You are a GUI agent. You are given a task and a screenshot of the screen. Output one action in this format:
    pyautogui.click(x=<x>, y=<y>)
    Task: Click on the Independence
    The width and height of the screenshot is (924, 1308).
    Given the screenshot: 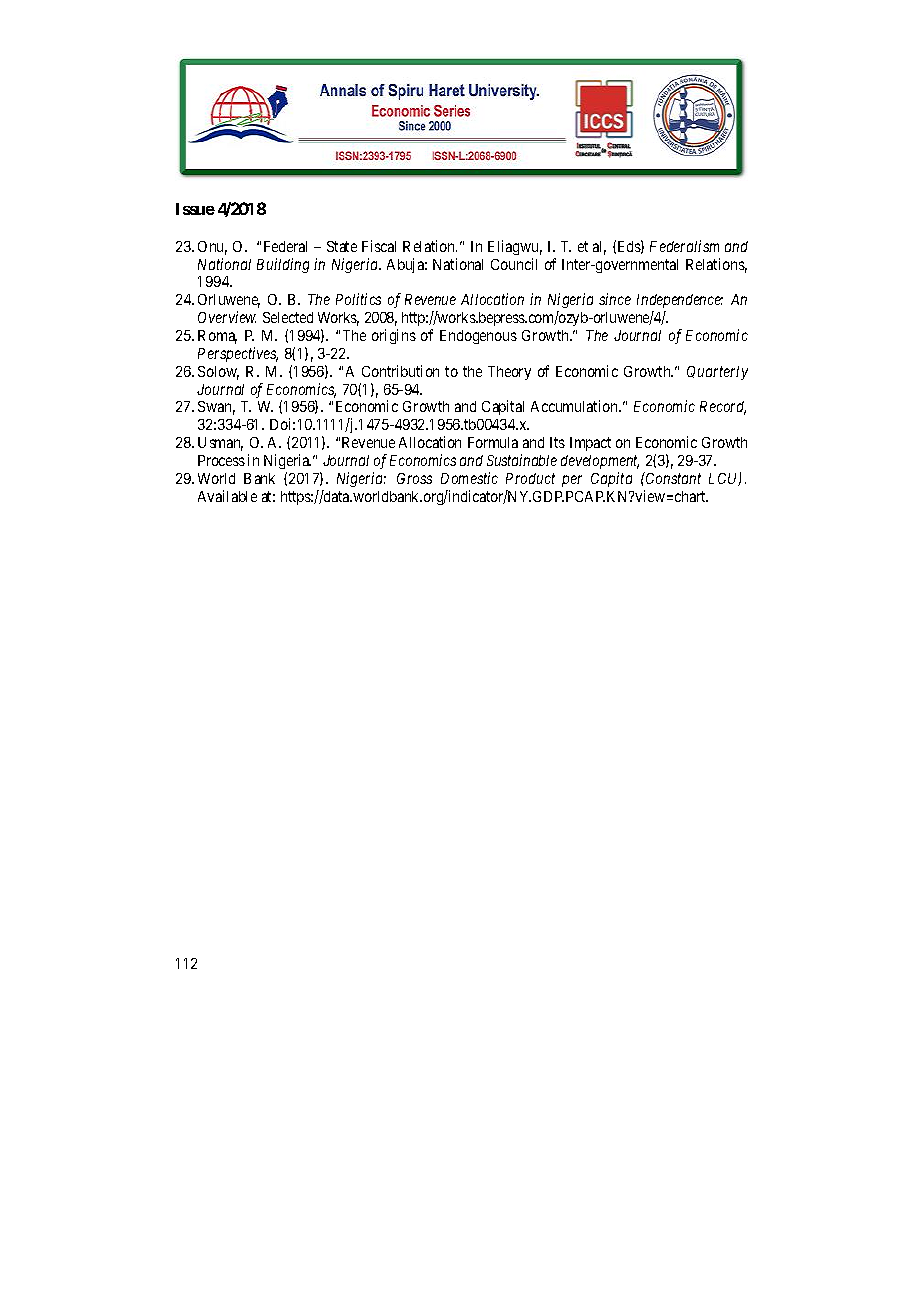 What is the action you would take?
    pyautogui.click(x=680, y=301)
